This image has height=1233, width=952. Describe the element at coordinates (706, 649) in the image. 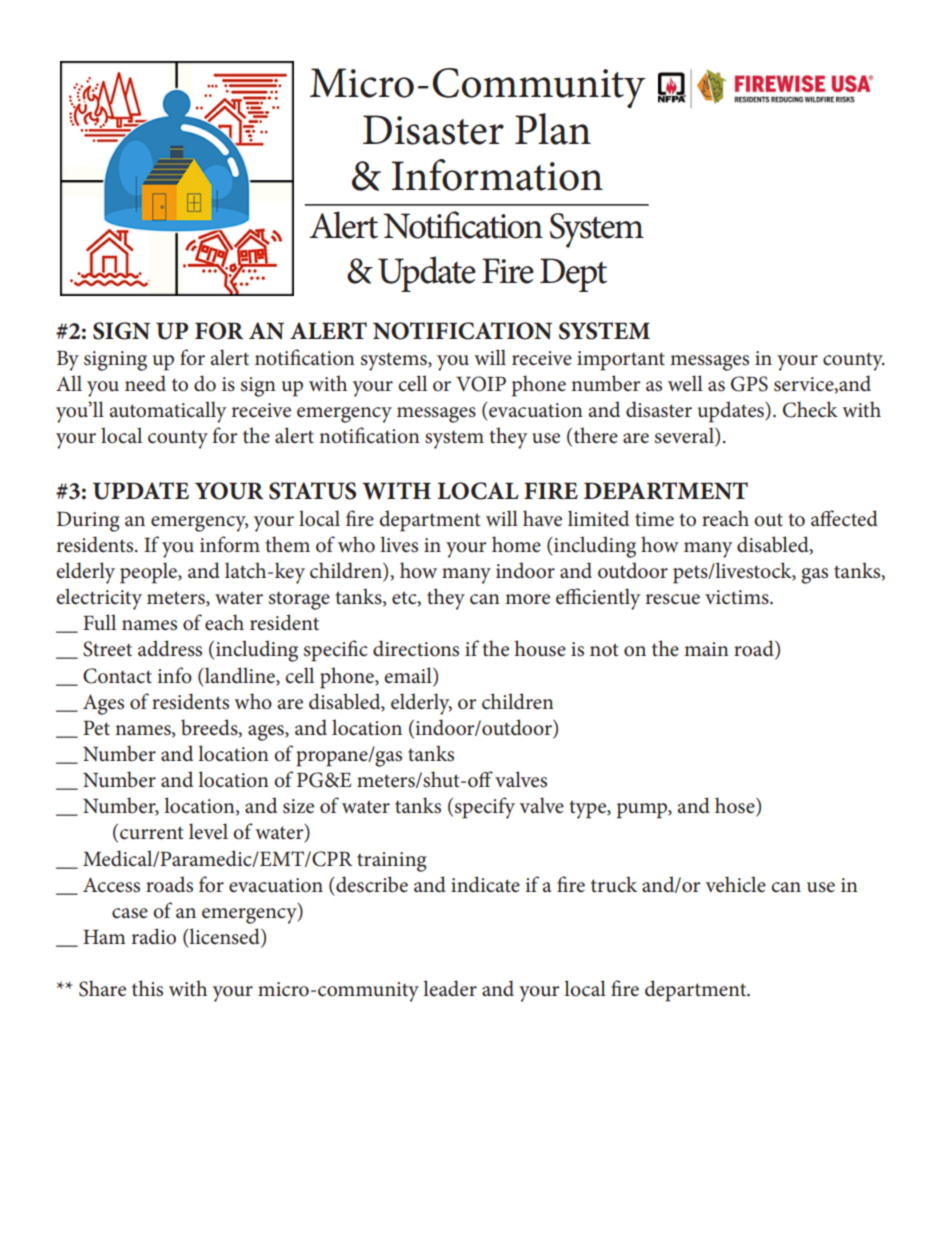

I see `main` at that location.
